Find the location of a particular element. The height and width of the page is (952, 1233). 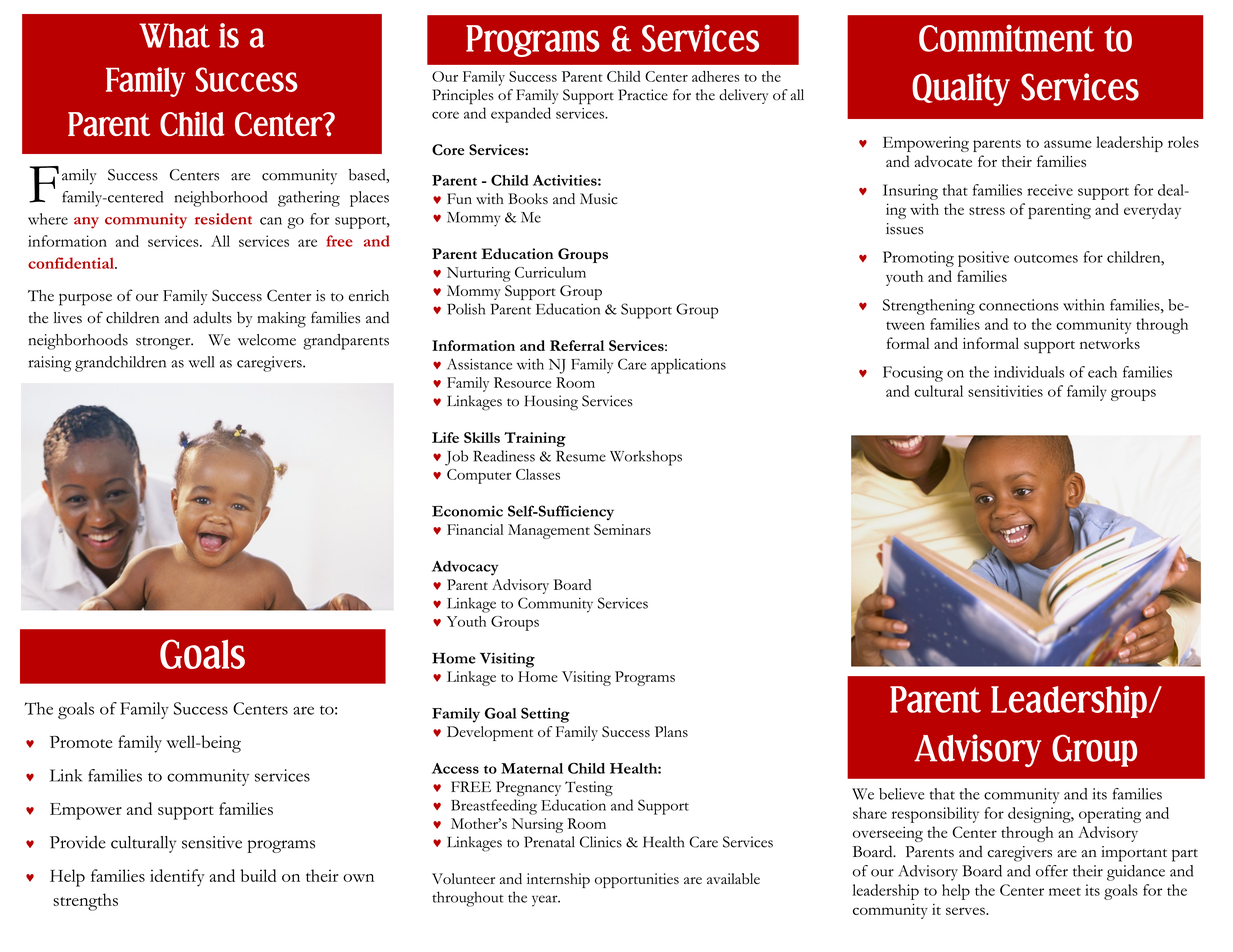

Seminars is located at coordinates (622, 529).
